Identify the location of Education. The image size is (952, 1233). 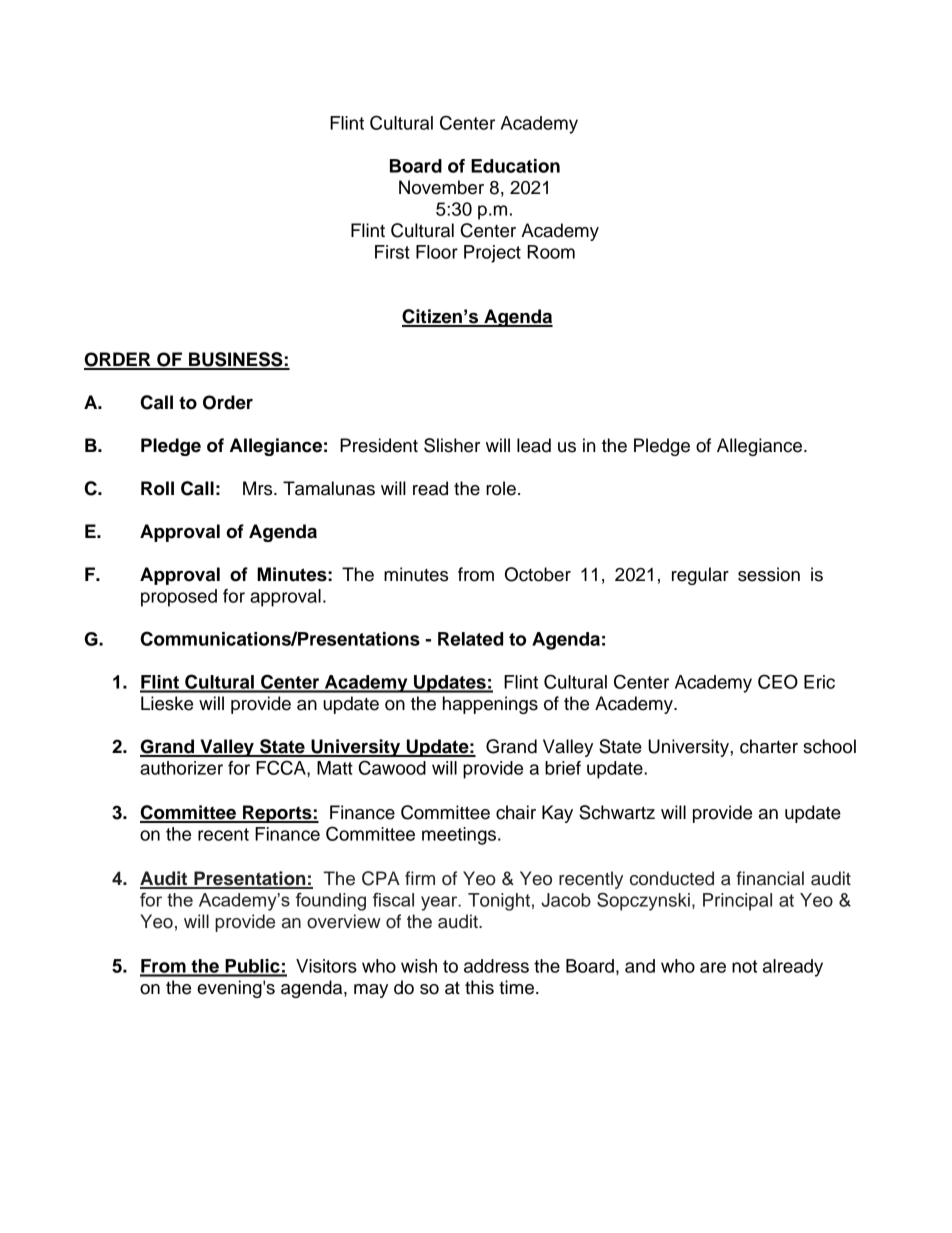
(515, 166).
